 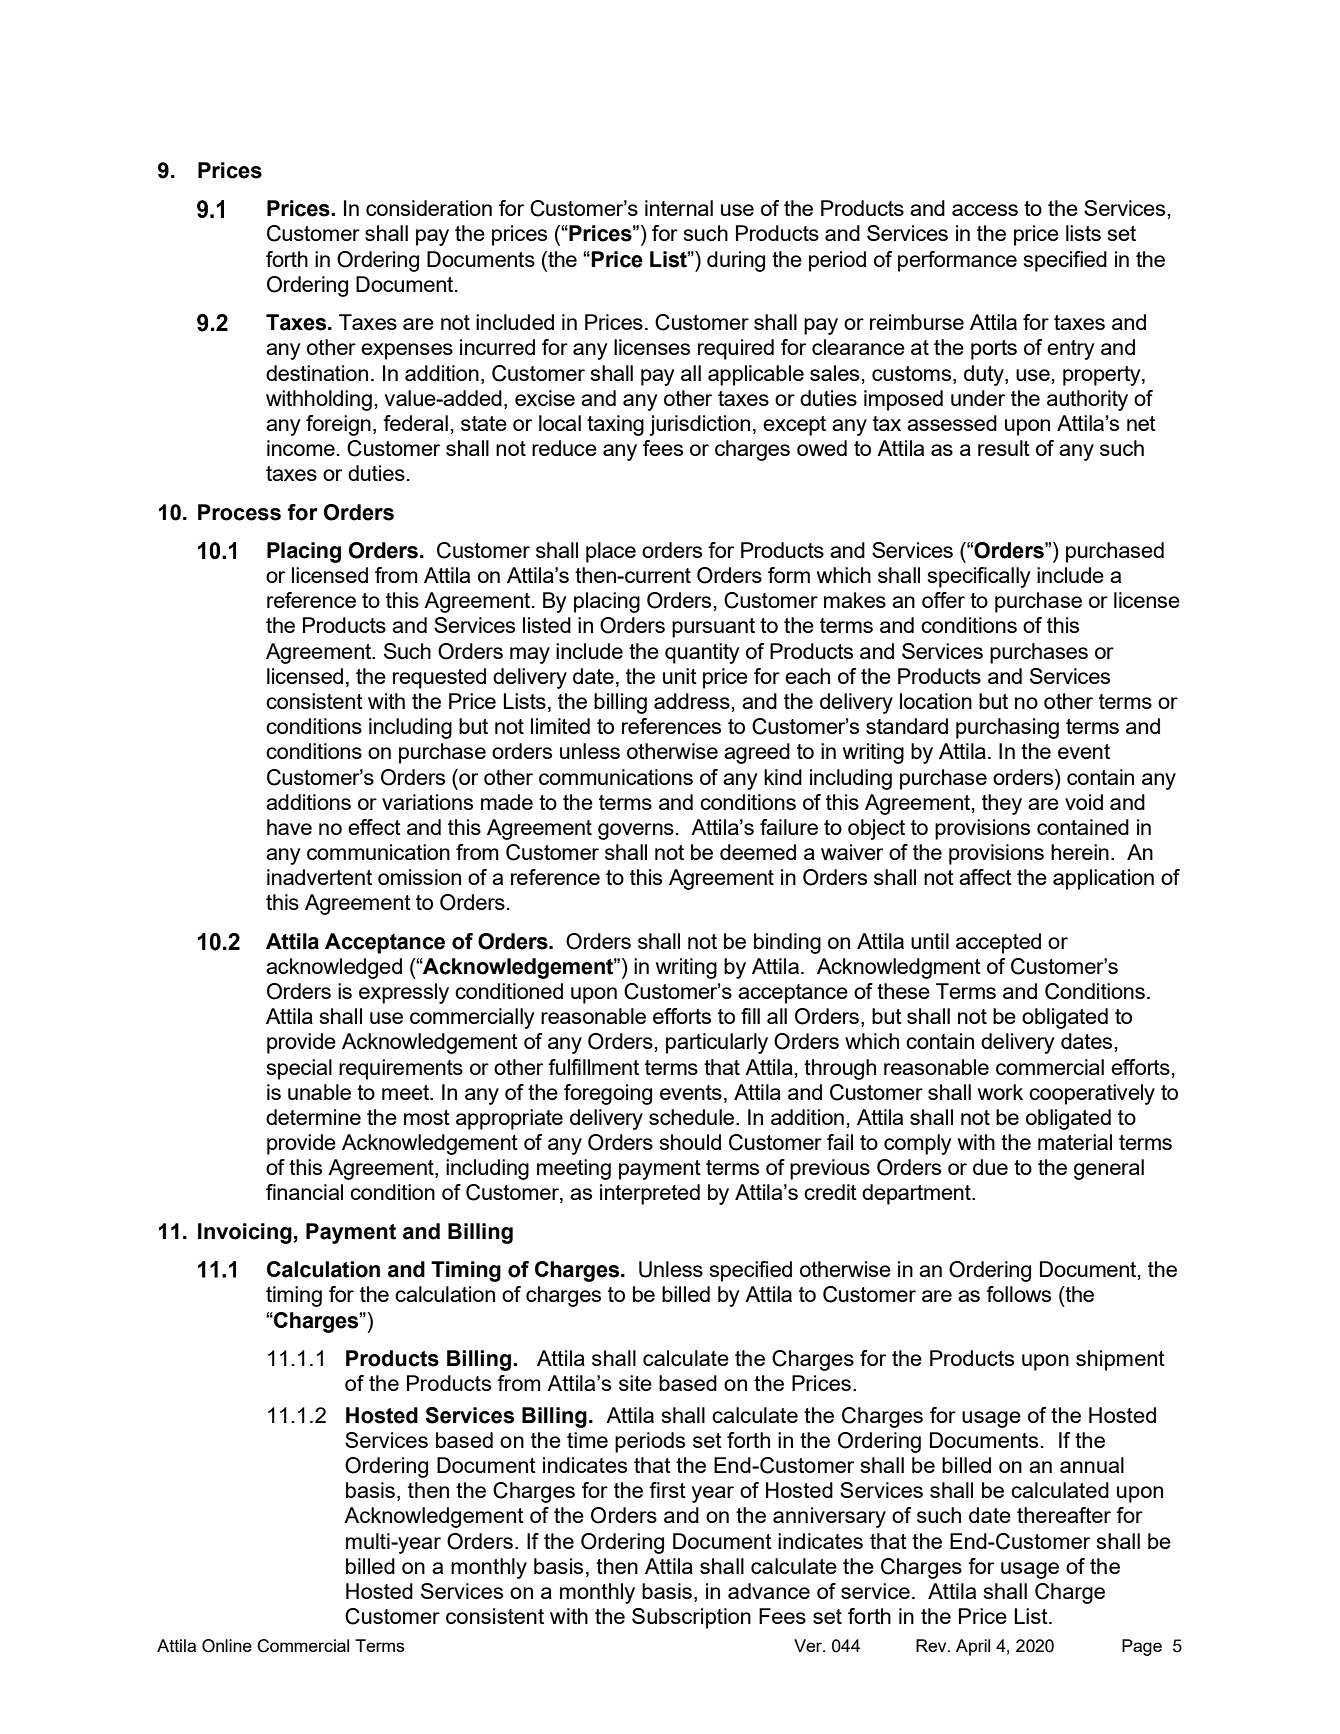 I want to click on Subscription, so click(x=691, y=1618).
